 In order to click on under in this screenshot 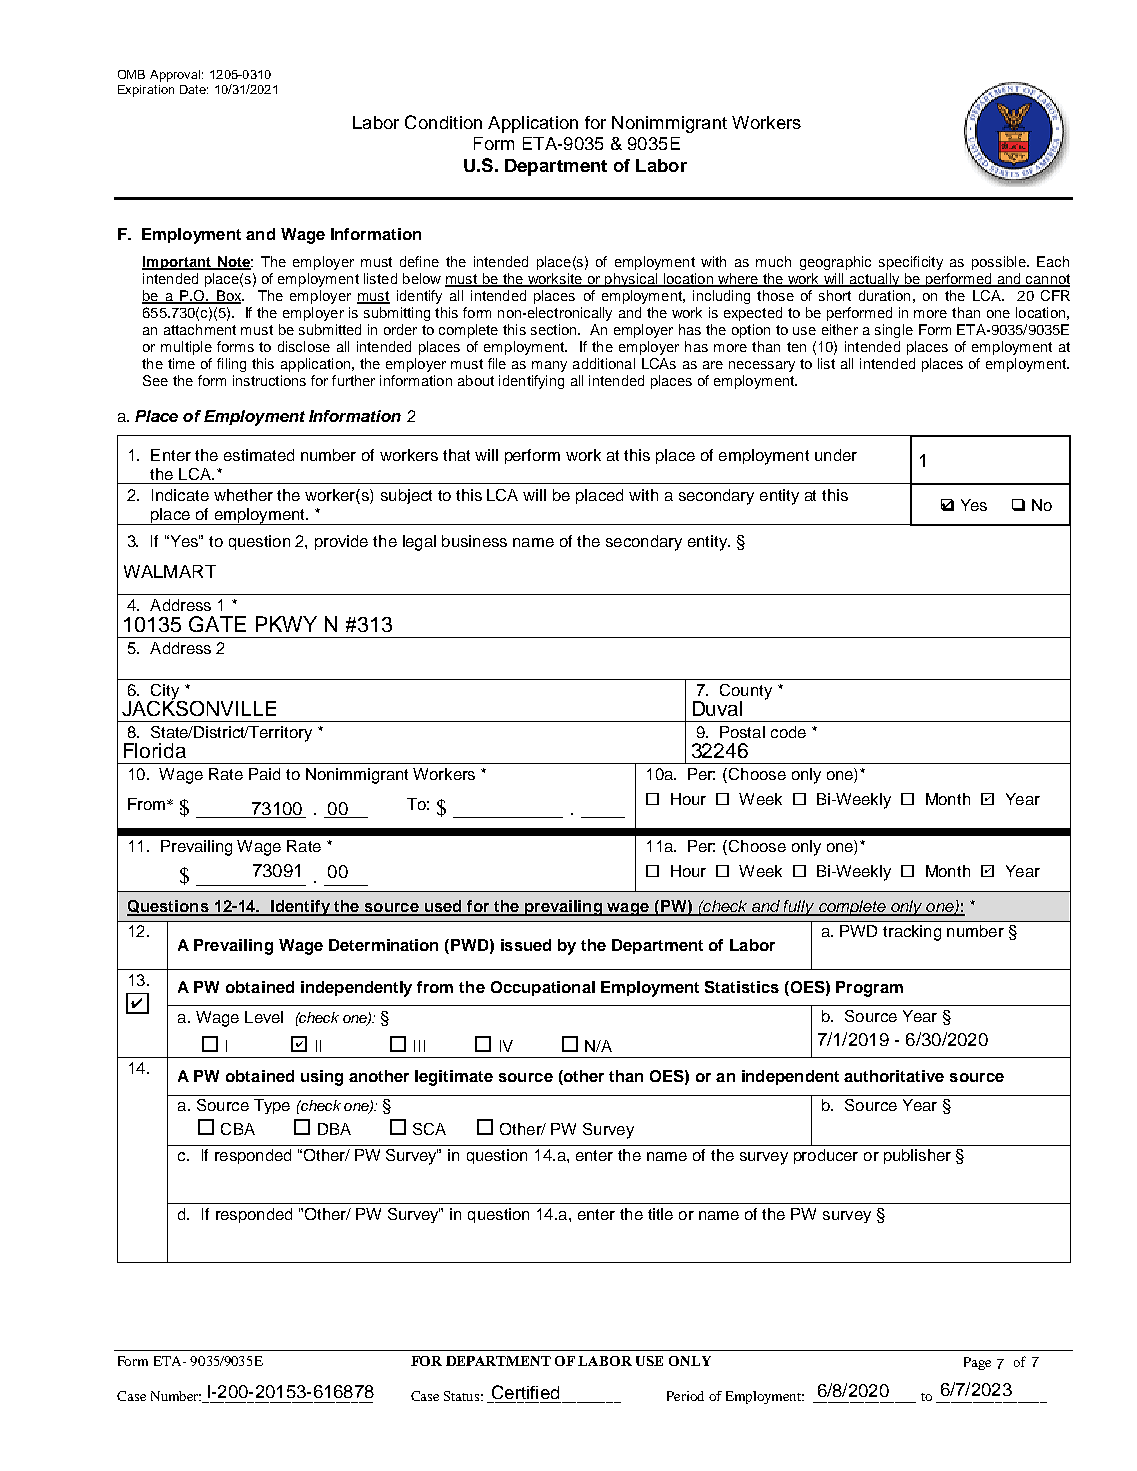, I will do `click(836, 455)`.
